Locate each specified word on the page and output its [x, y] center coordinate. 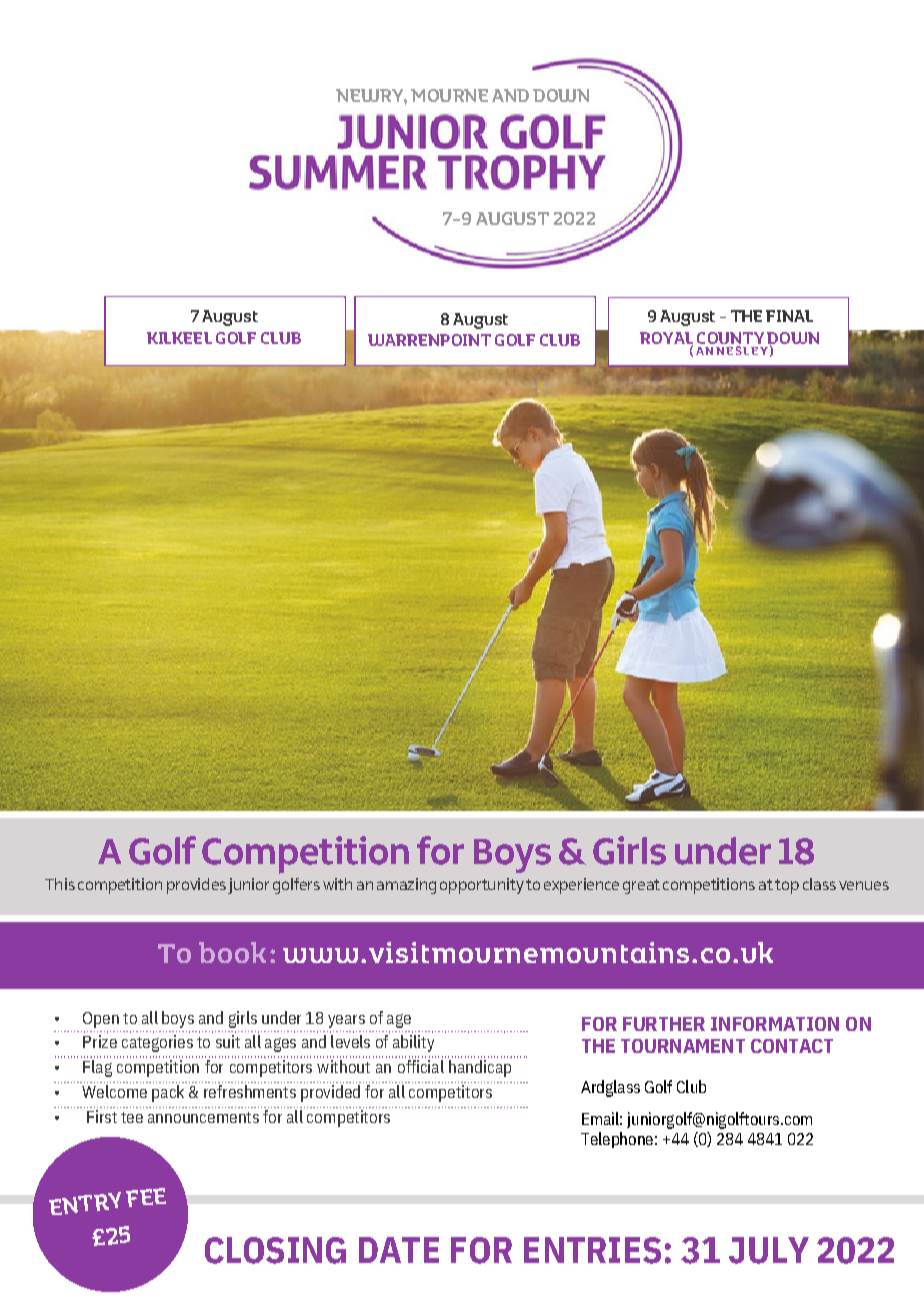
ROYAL [666, 339]
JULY [769, 1250]
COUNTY [730, 338]
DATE [399, 1250]
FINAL [789, 316]
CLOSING [275, 1250]
